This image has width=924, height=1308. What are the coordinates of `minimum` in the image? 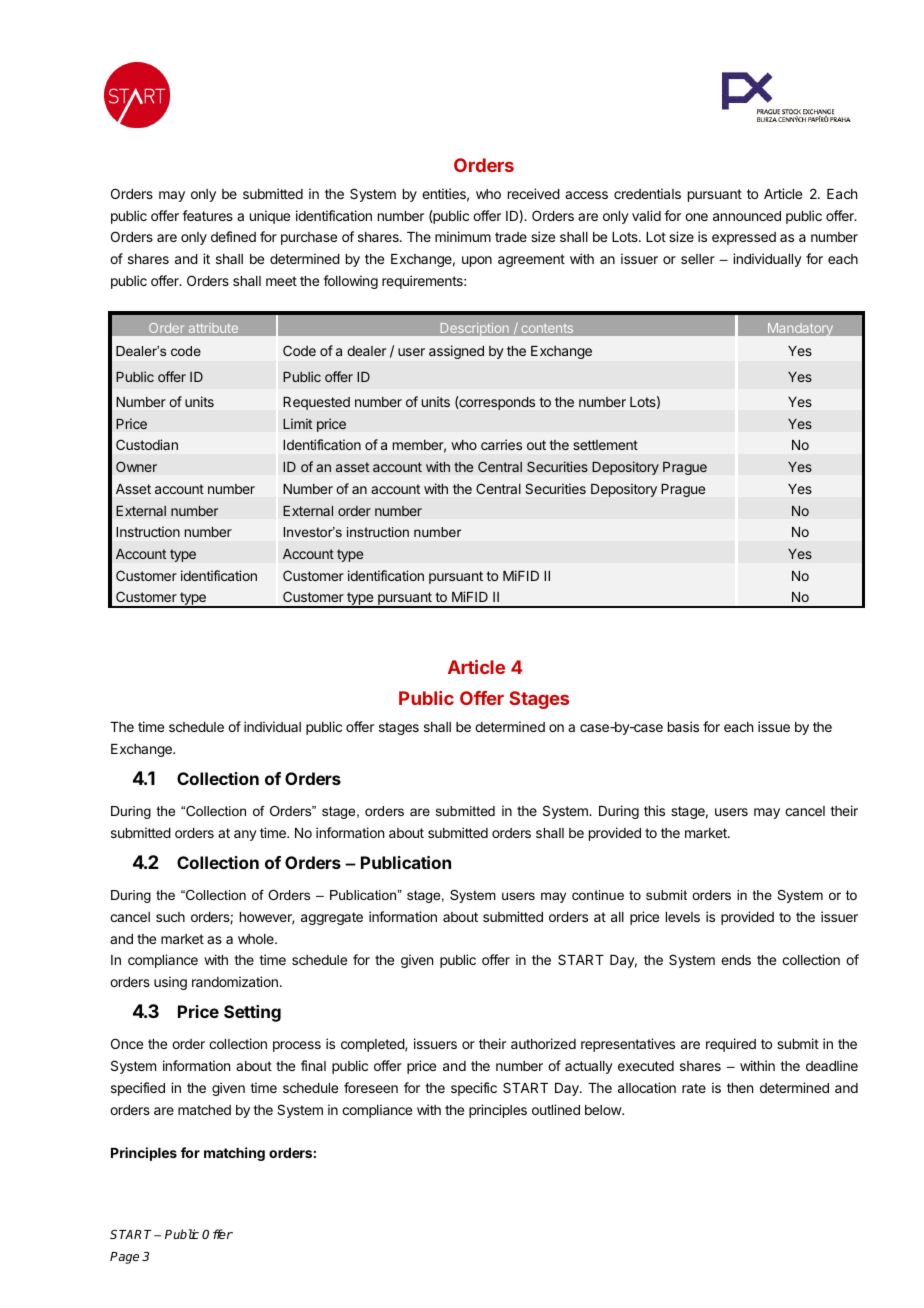 It's located at (463, 236).
